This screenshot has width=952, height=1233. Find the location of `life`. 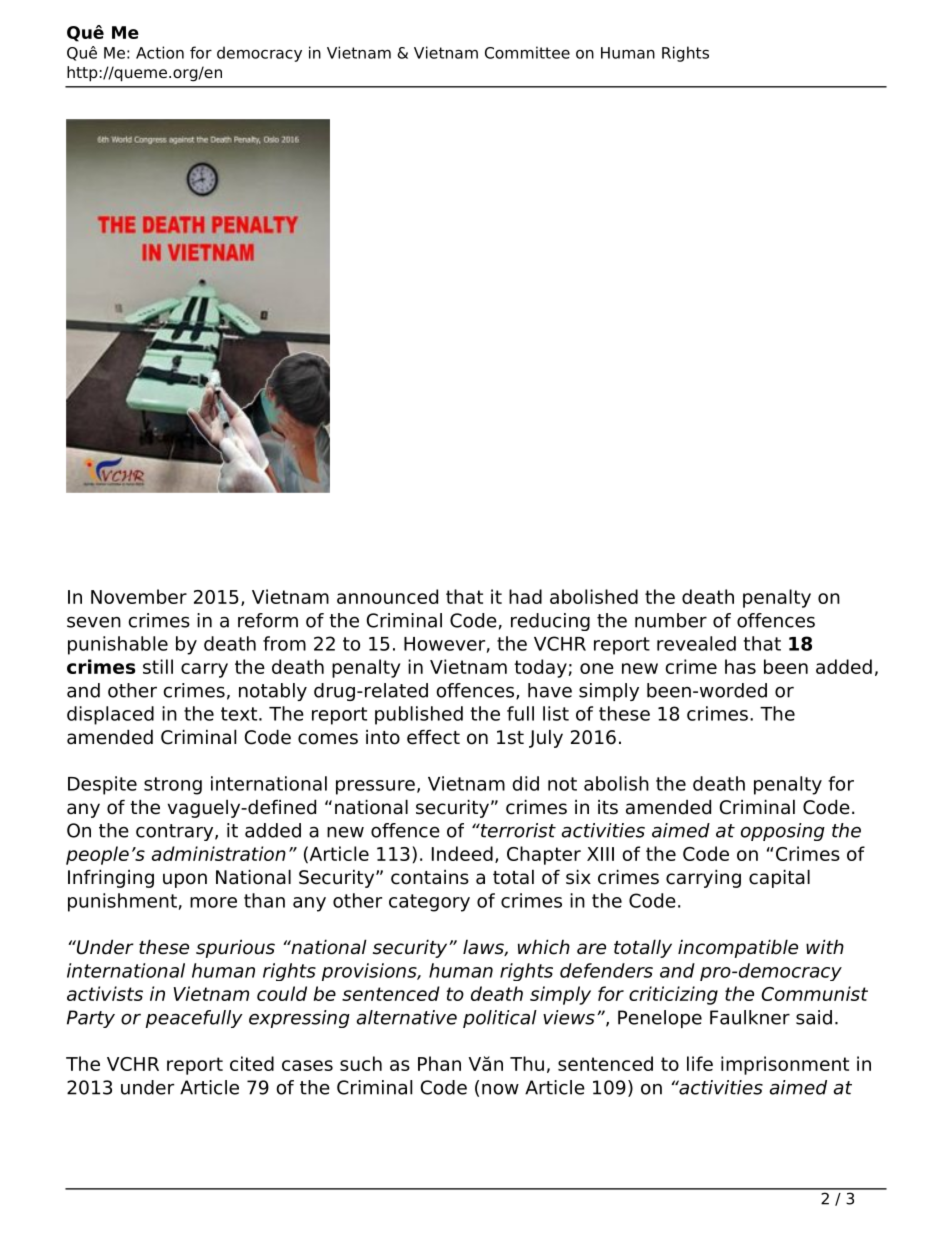

life is located at coordinates (700, 1063).
